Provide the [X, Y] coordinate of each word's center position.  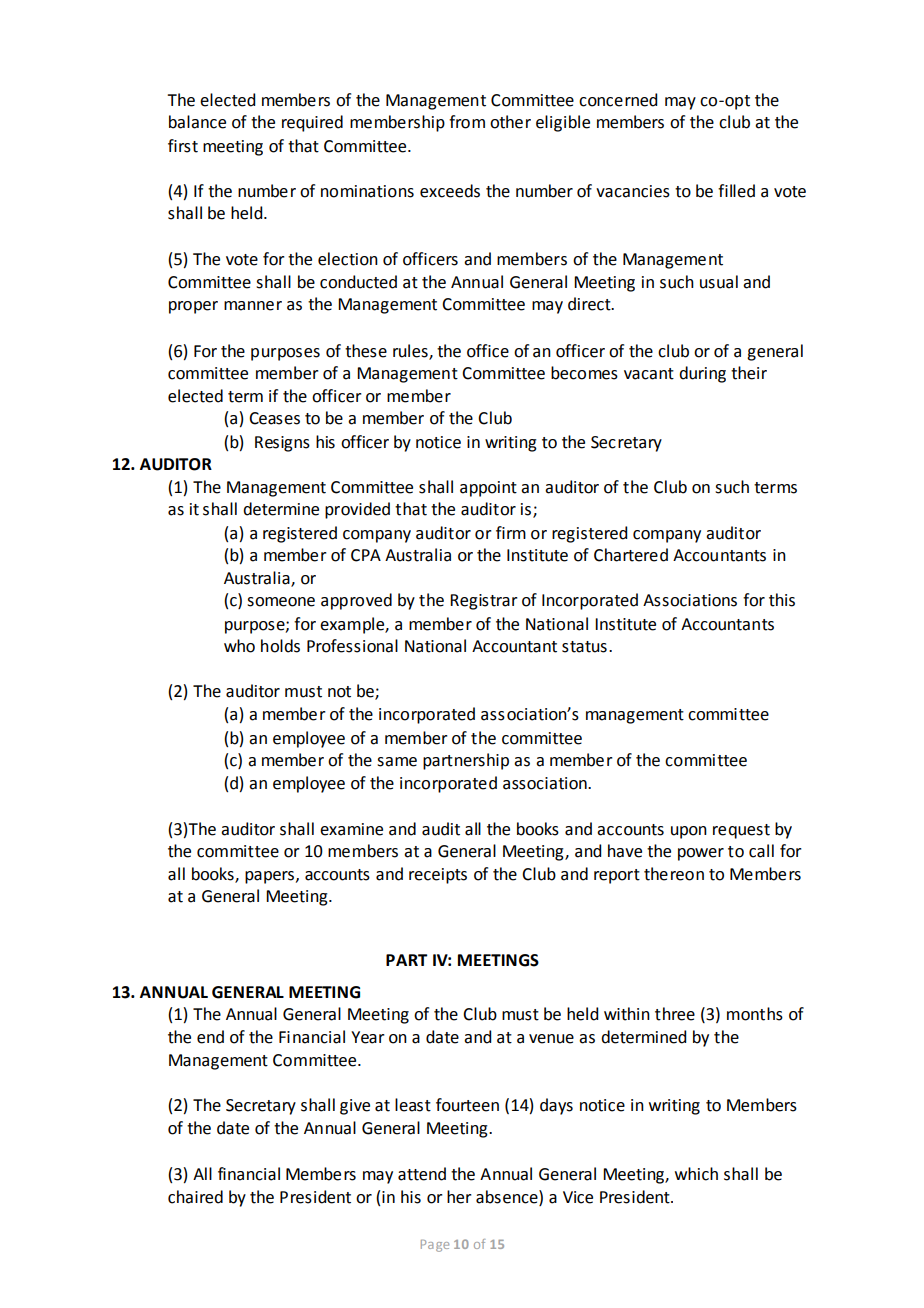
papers [269, 877]
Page [435, 1246]
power [701, 854]
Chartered [631, 555]
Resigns [282, 444]
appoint [488, 489]
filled [736, 191]
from [467, 122]
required [312, 123]
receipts [438, 876]
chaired [195, 1197]
